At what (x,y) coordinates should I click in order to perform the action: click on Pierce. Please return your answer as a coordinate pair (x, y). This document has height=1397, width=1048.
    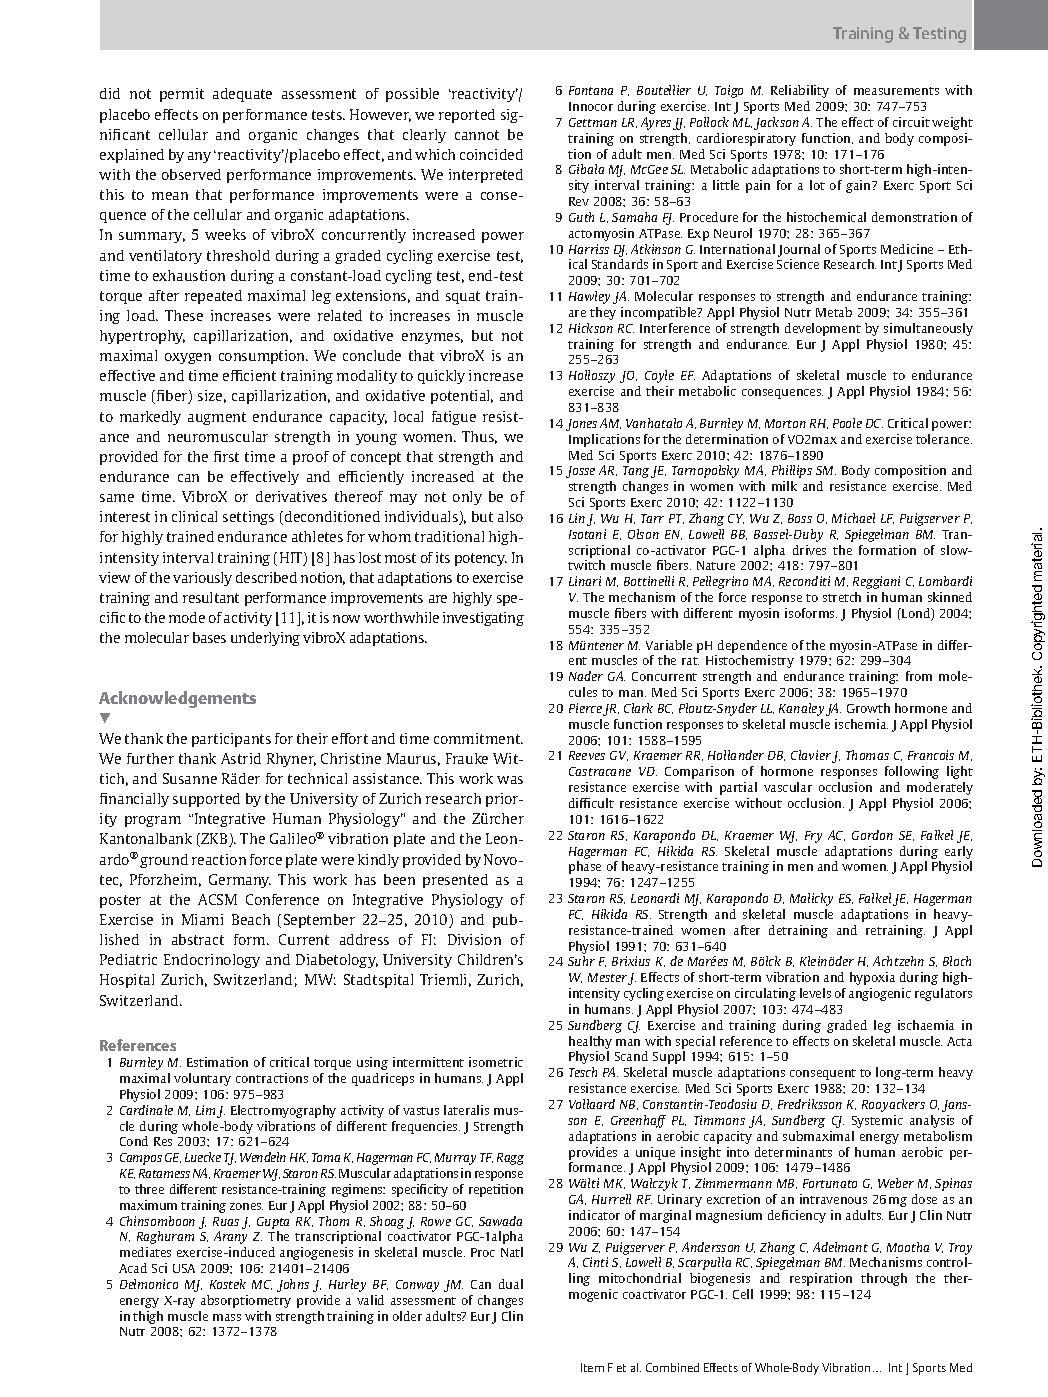
    Looking at the image, I should click on (586, 709).
